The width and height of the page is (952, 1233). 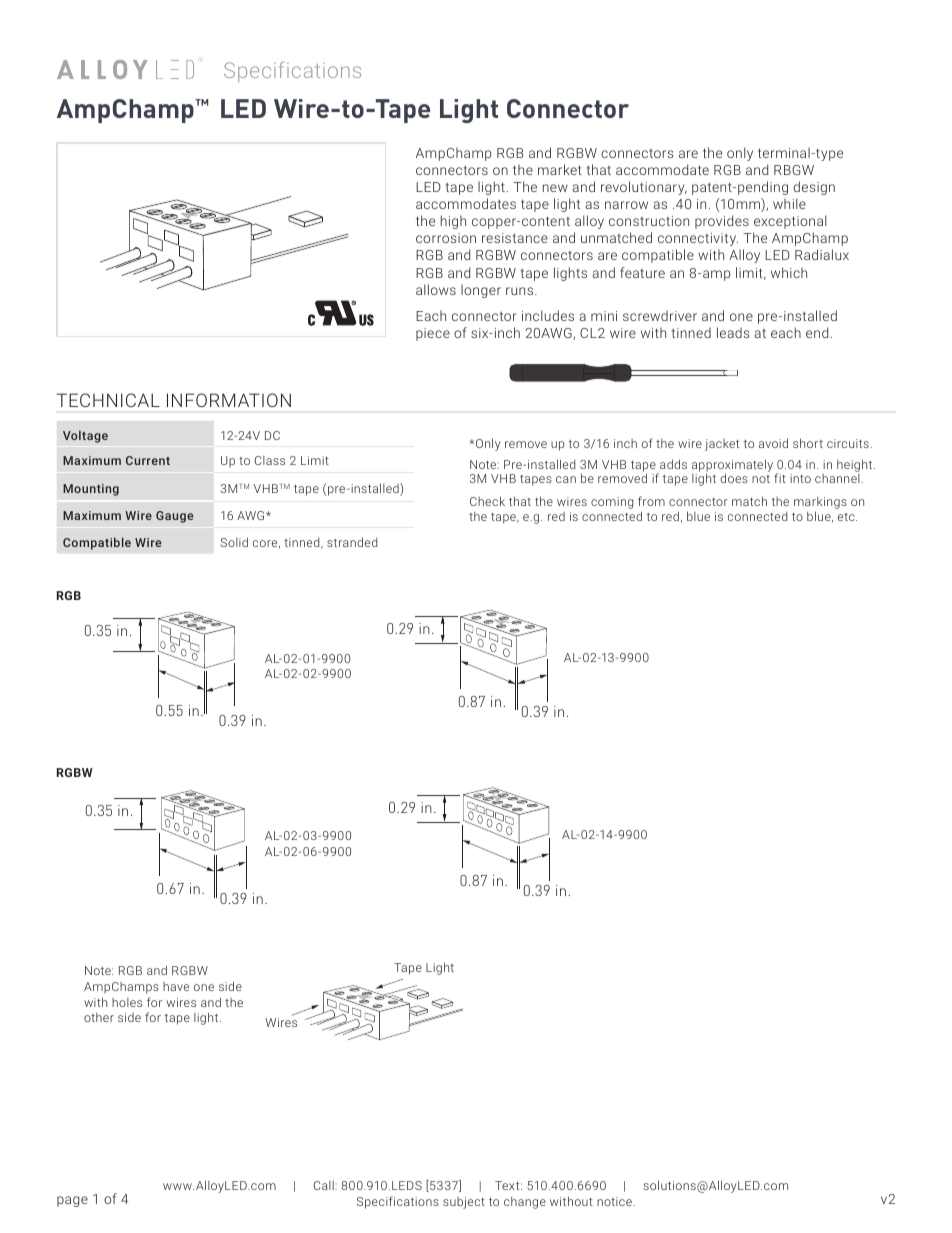 What do you see at coordinates (234, 542) in the page?
I see `Solid` at bounding box center [234, 542].
